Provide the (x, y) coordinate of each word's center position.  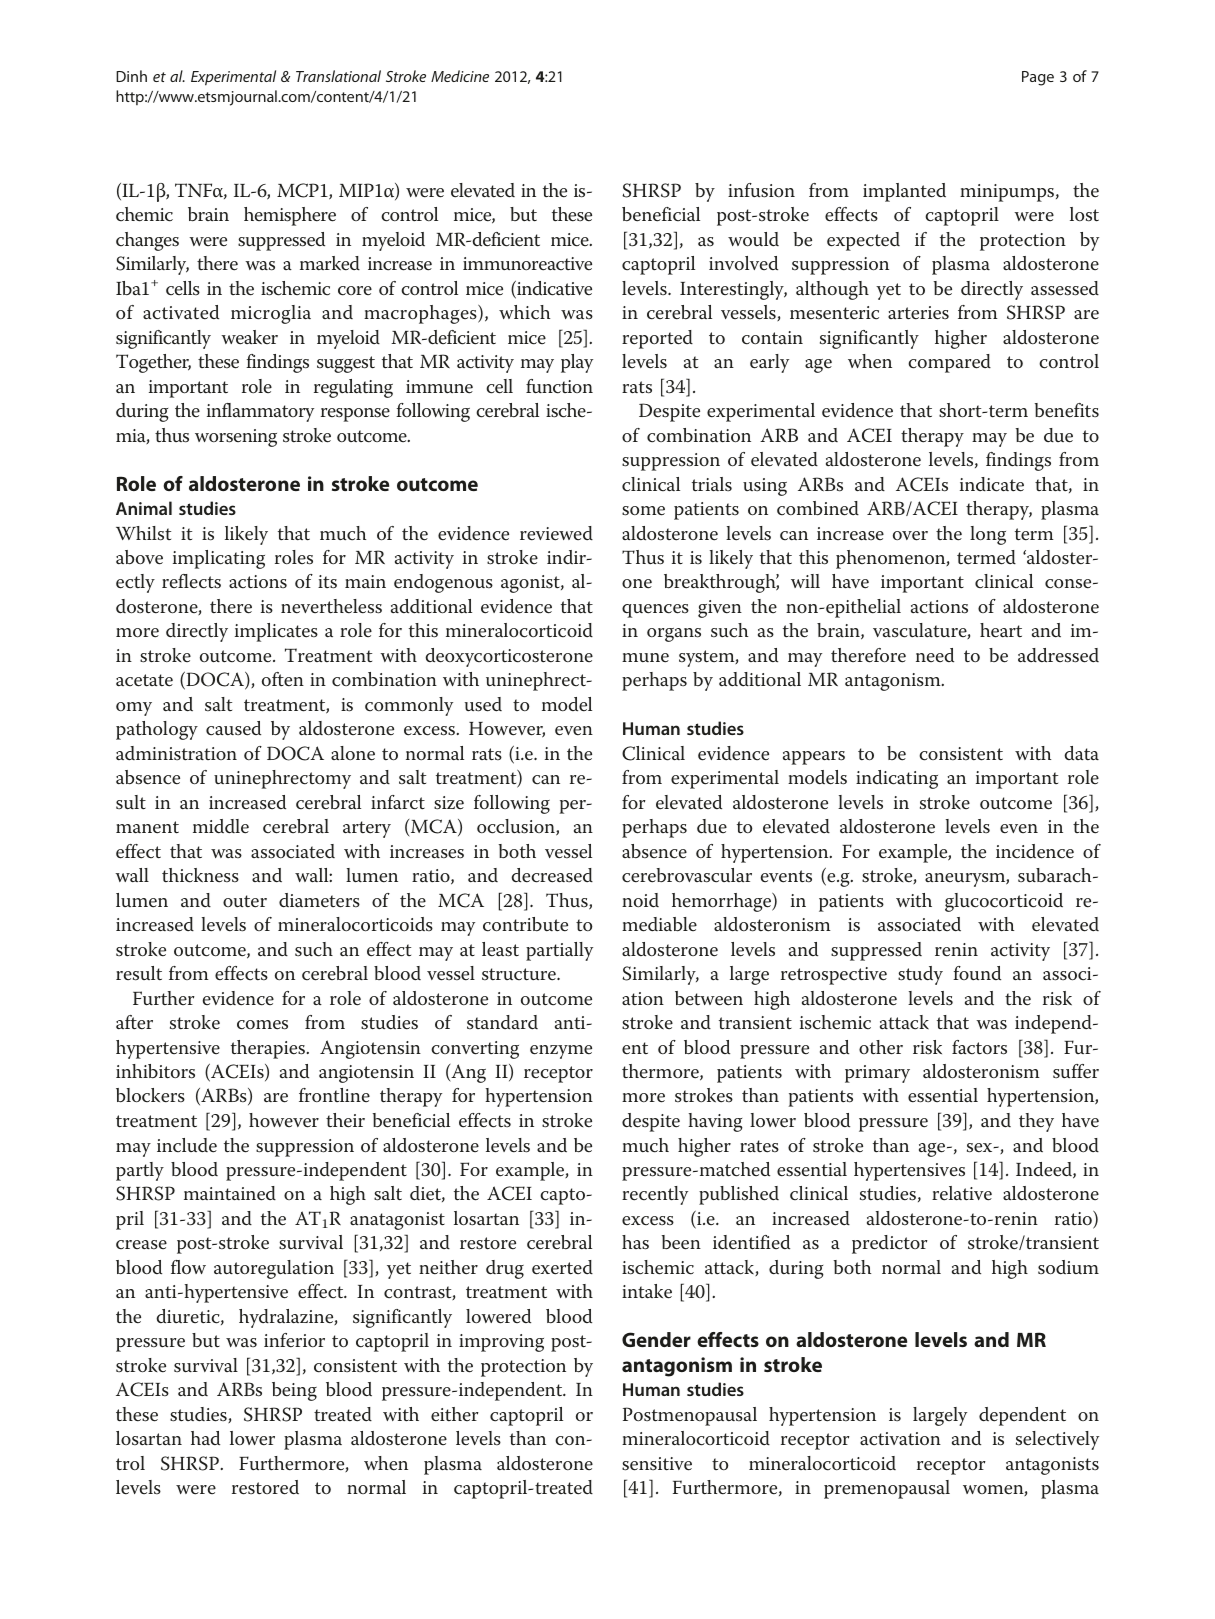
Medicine (460, 76)
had (205, 1438)
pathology (157, 730)
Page (1038, 78)
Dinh (131, 76)
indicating (897, 779)
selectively (1057, 1440)
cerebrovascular (687, 875)
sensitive (657, 1464)
